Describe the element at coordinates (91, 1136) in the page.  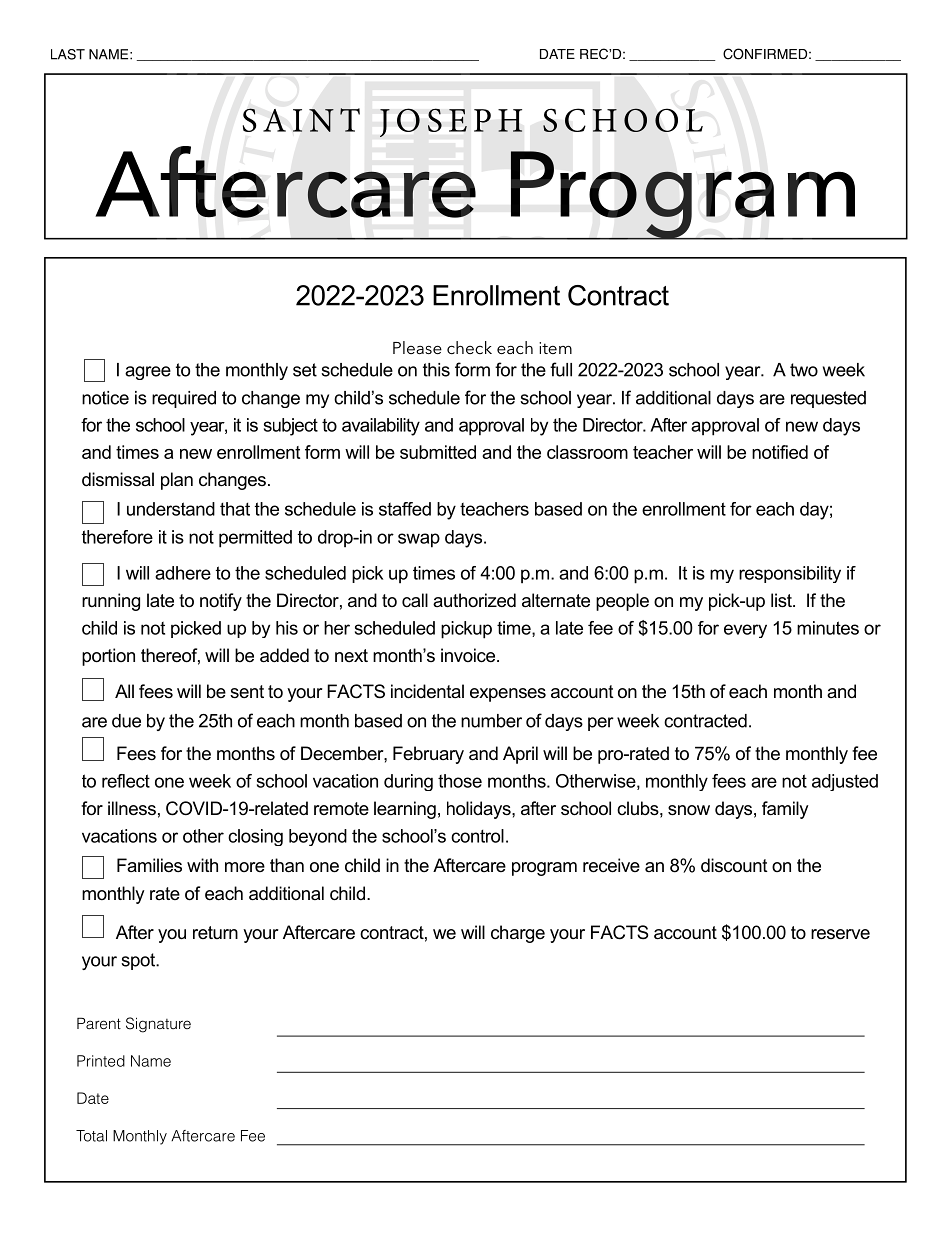
I see `Total` at that location.
